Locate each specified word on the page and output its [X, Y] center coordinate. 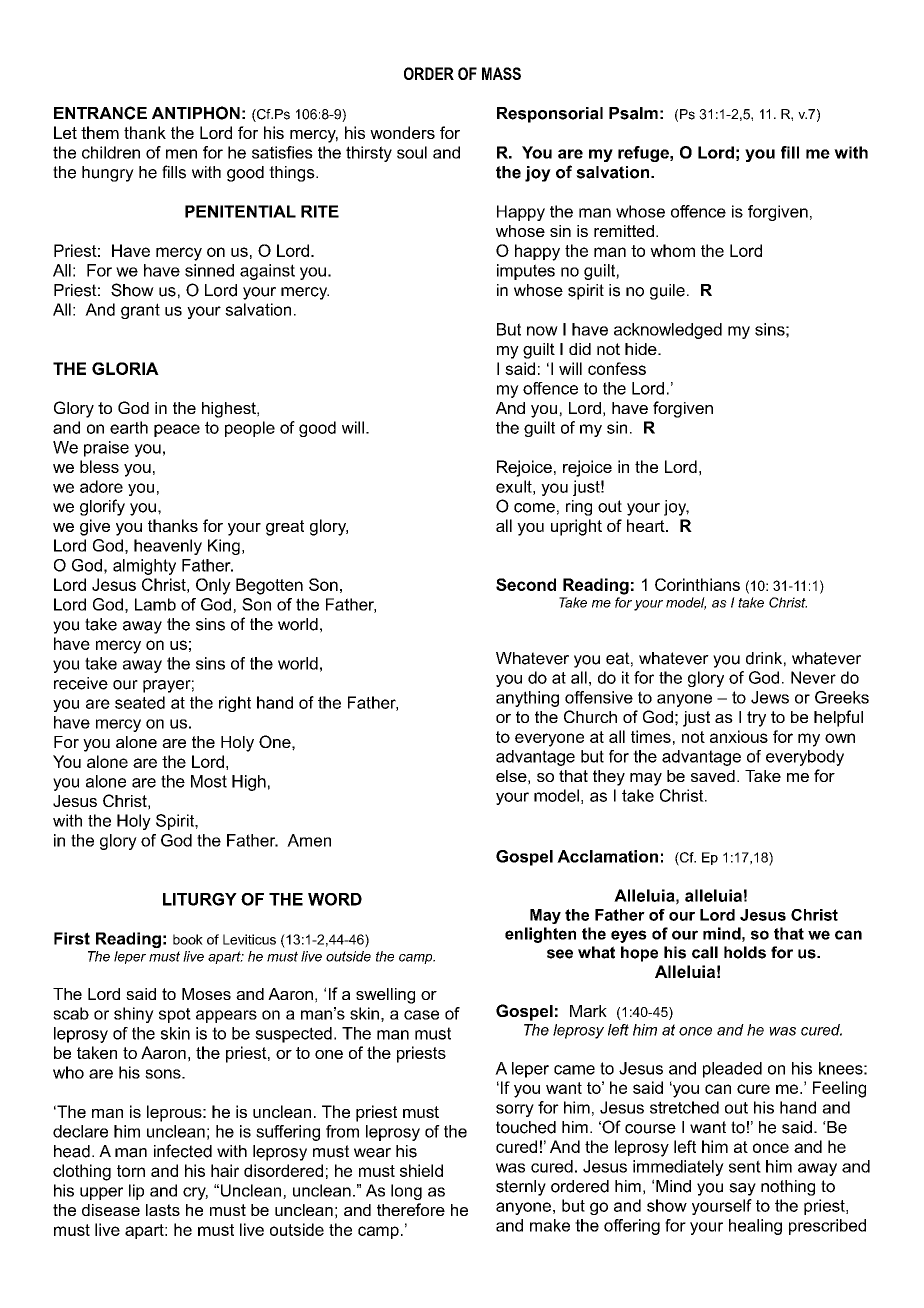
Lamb [155, 604]
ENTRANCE [100, 113]
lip [136, 1192]
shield [421, 1170]
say [742, 1189]
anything [527, 699]
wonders [402, 132]
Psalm [633, 113]
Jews [770, 697]
